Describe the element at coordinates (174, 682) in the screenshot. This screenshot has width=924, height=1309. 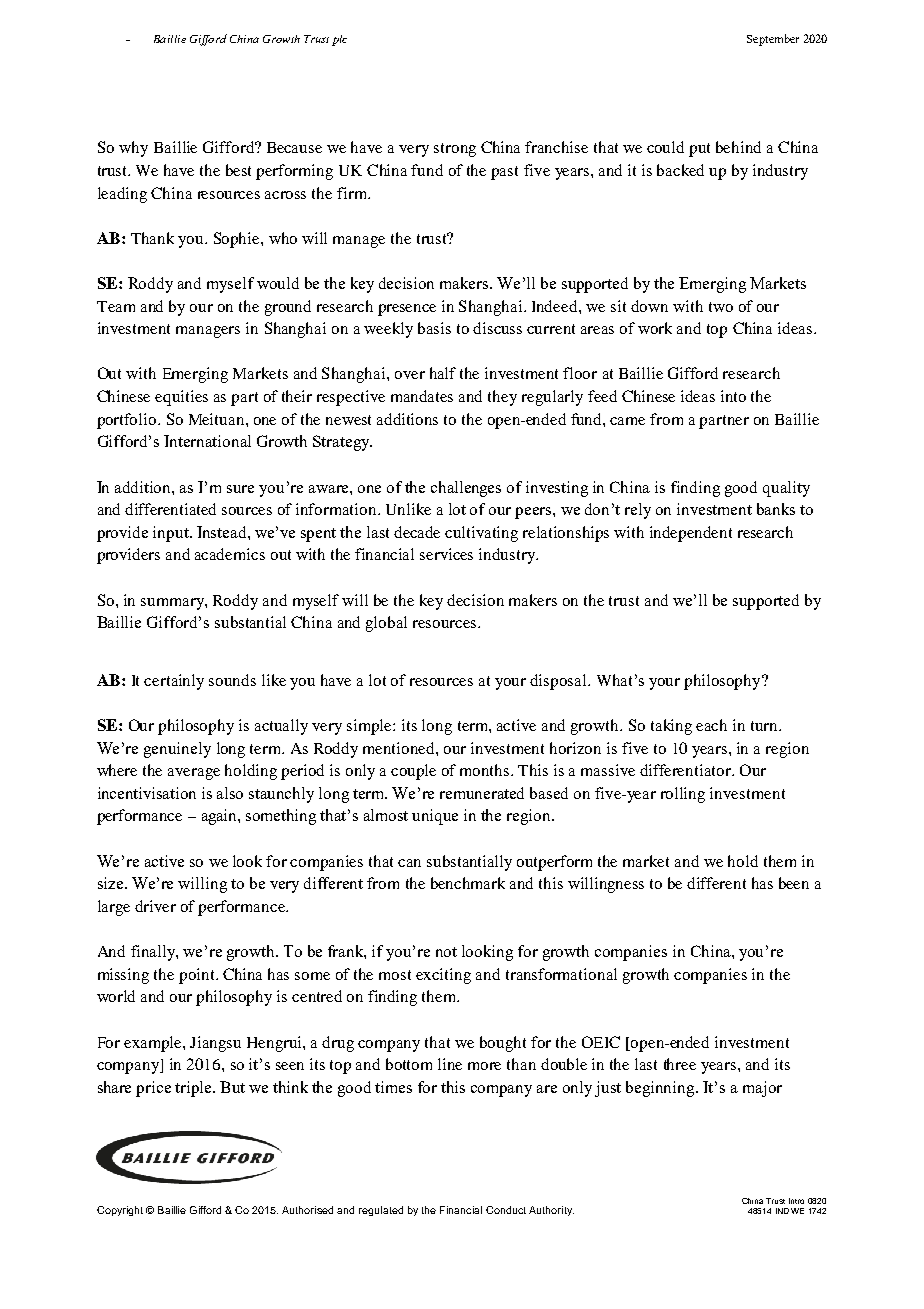
I see `certainly` at that location.
